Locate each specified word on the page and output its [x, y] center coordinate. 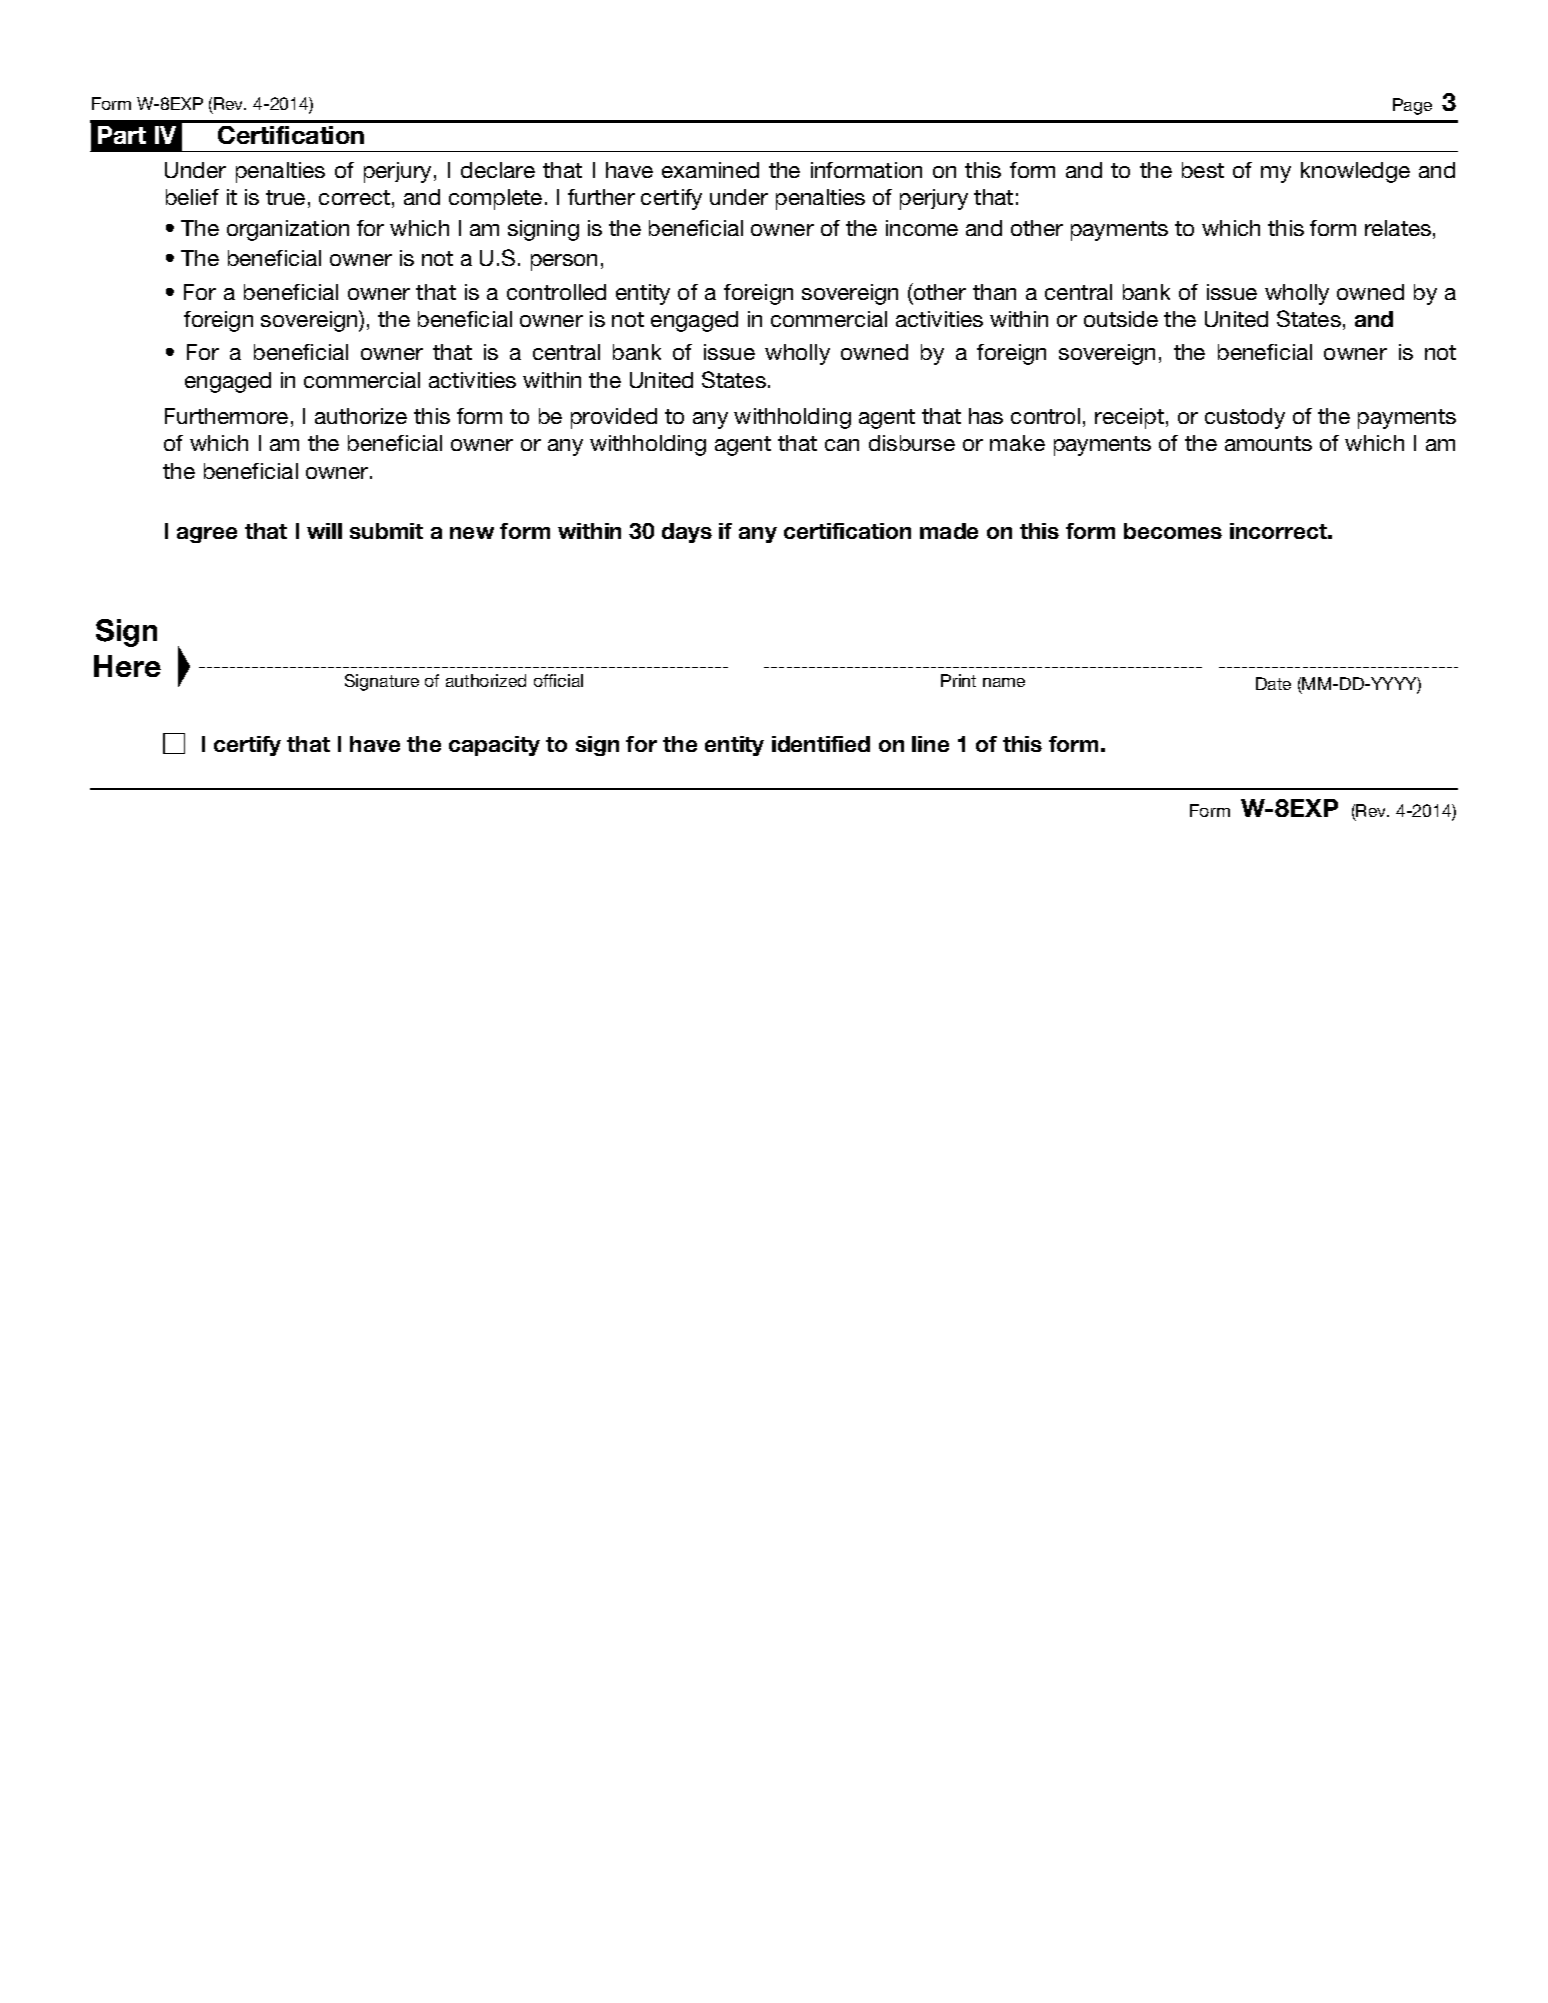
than [994, 292]
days [687, 533]
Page [1412, 106]
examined [710, 170]
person [564, 262]
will [324, 531]
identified [821, 744]
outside [1121, 319]
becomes [1173, 531]
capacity [494, 746]
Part [122, 135]
